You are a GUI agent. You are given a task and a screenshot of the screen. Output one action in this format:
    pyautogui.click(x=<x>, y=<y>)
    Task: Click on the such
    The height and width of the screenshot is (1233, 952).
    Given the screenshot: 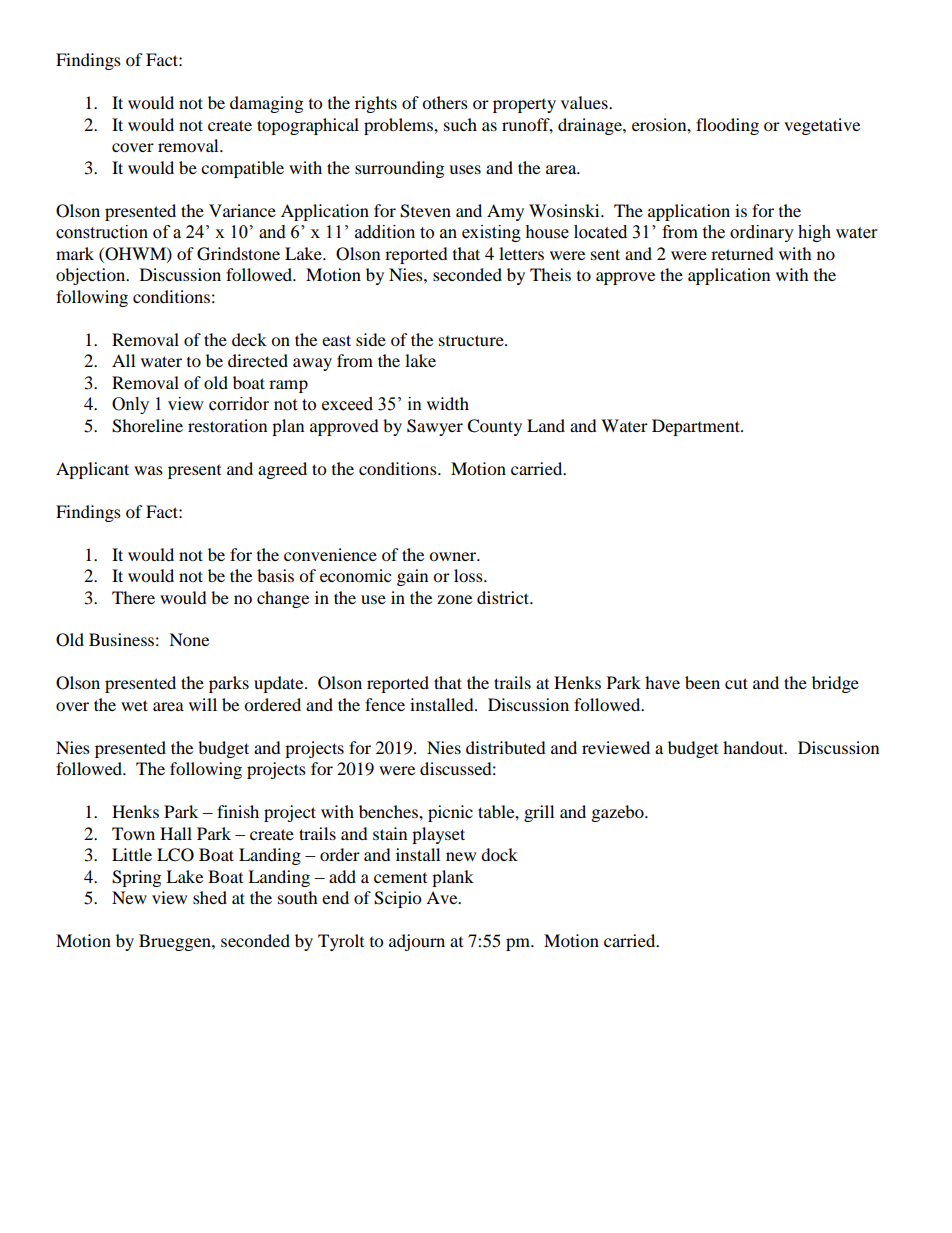 What is the action you would take?
    pyautogui.click(x=460, y=124)
